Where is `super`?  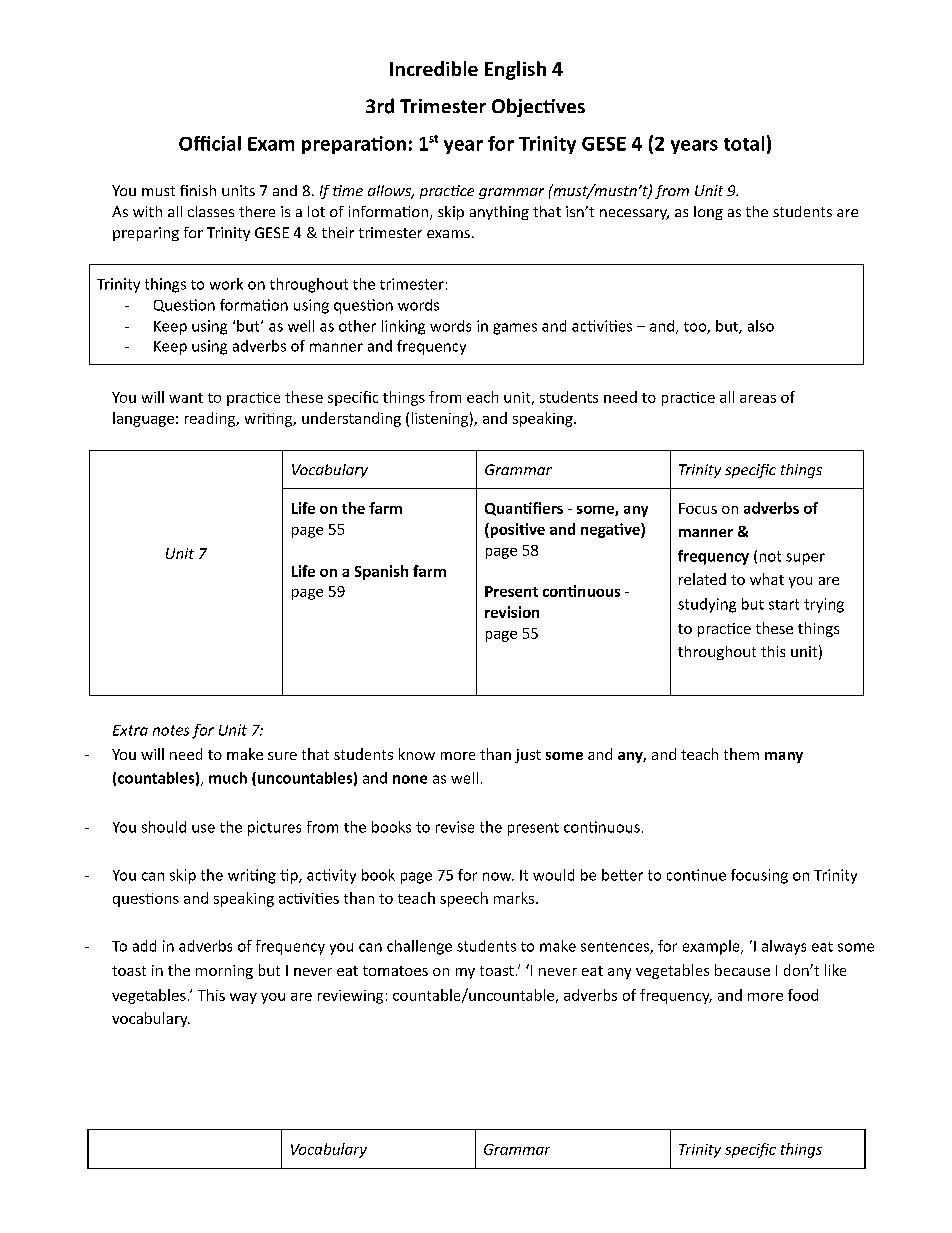 super is located at coordinates (805, 559).
